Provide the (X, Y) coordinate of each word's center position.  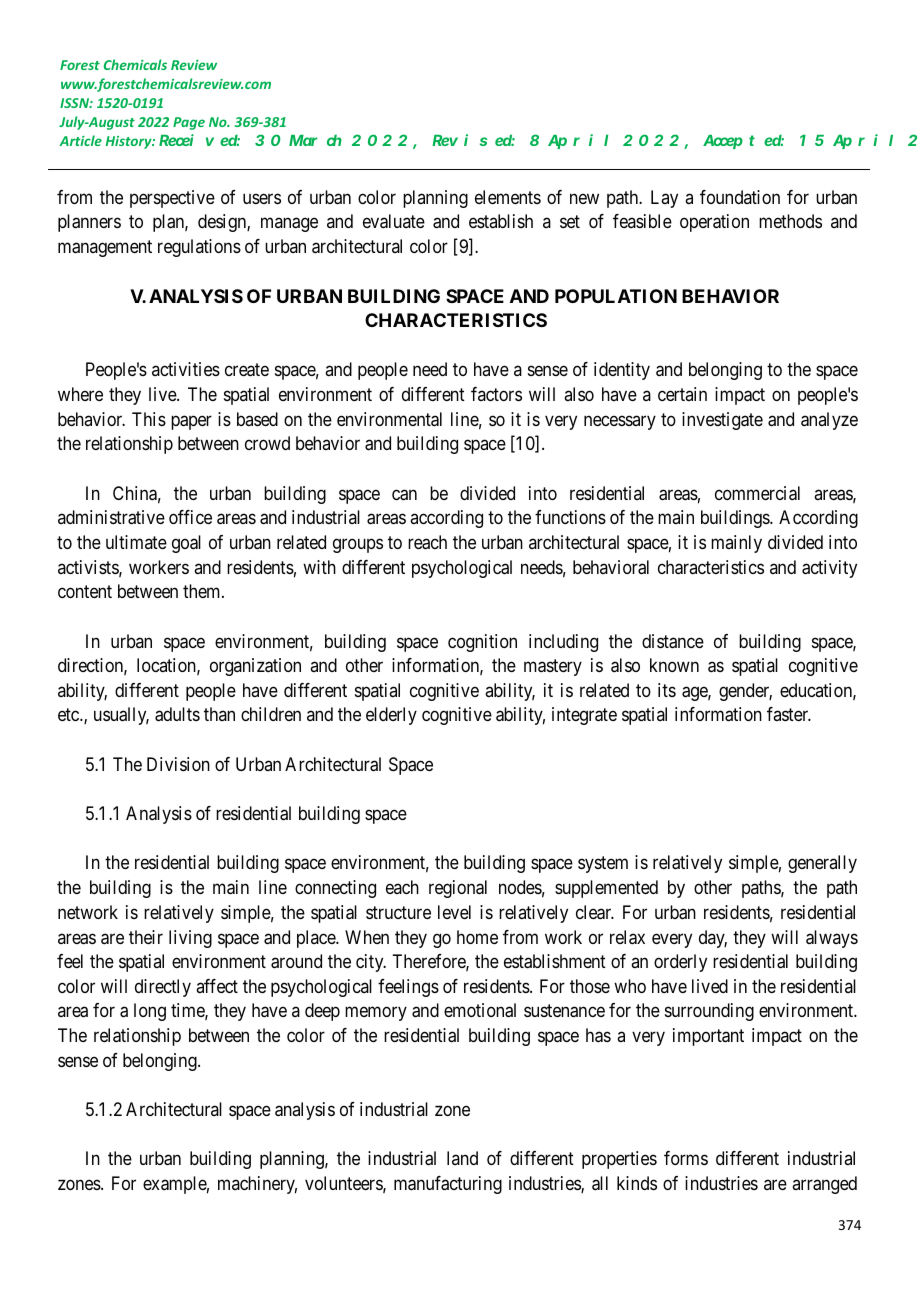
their (146, 937)
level (454, 912)
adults (177, 714)
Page (189, 123)
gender (745, 692)
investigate (722, 421)
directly (163, 988)
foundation (740, 197)
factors (496, 394)
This (149, 419)
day (713, 939)
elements (508, 197)
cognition (482, 643)
